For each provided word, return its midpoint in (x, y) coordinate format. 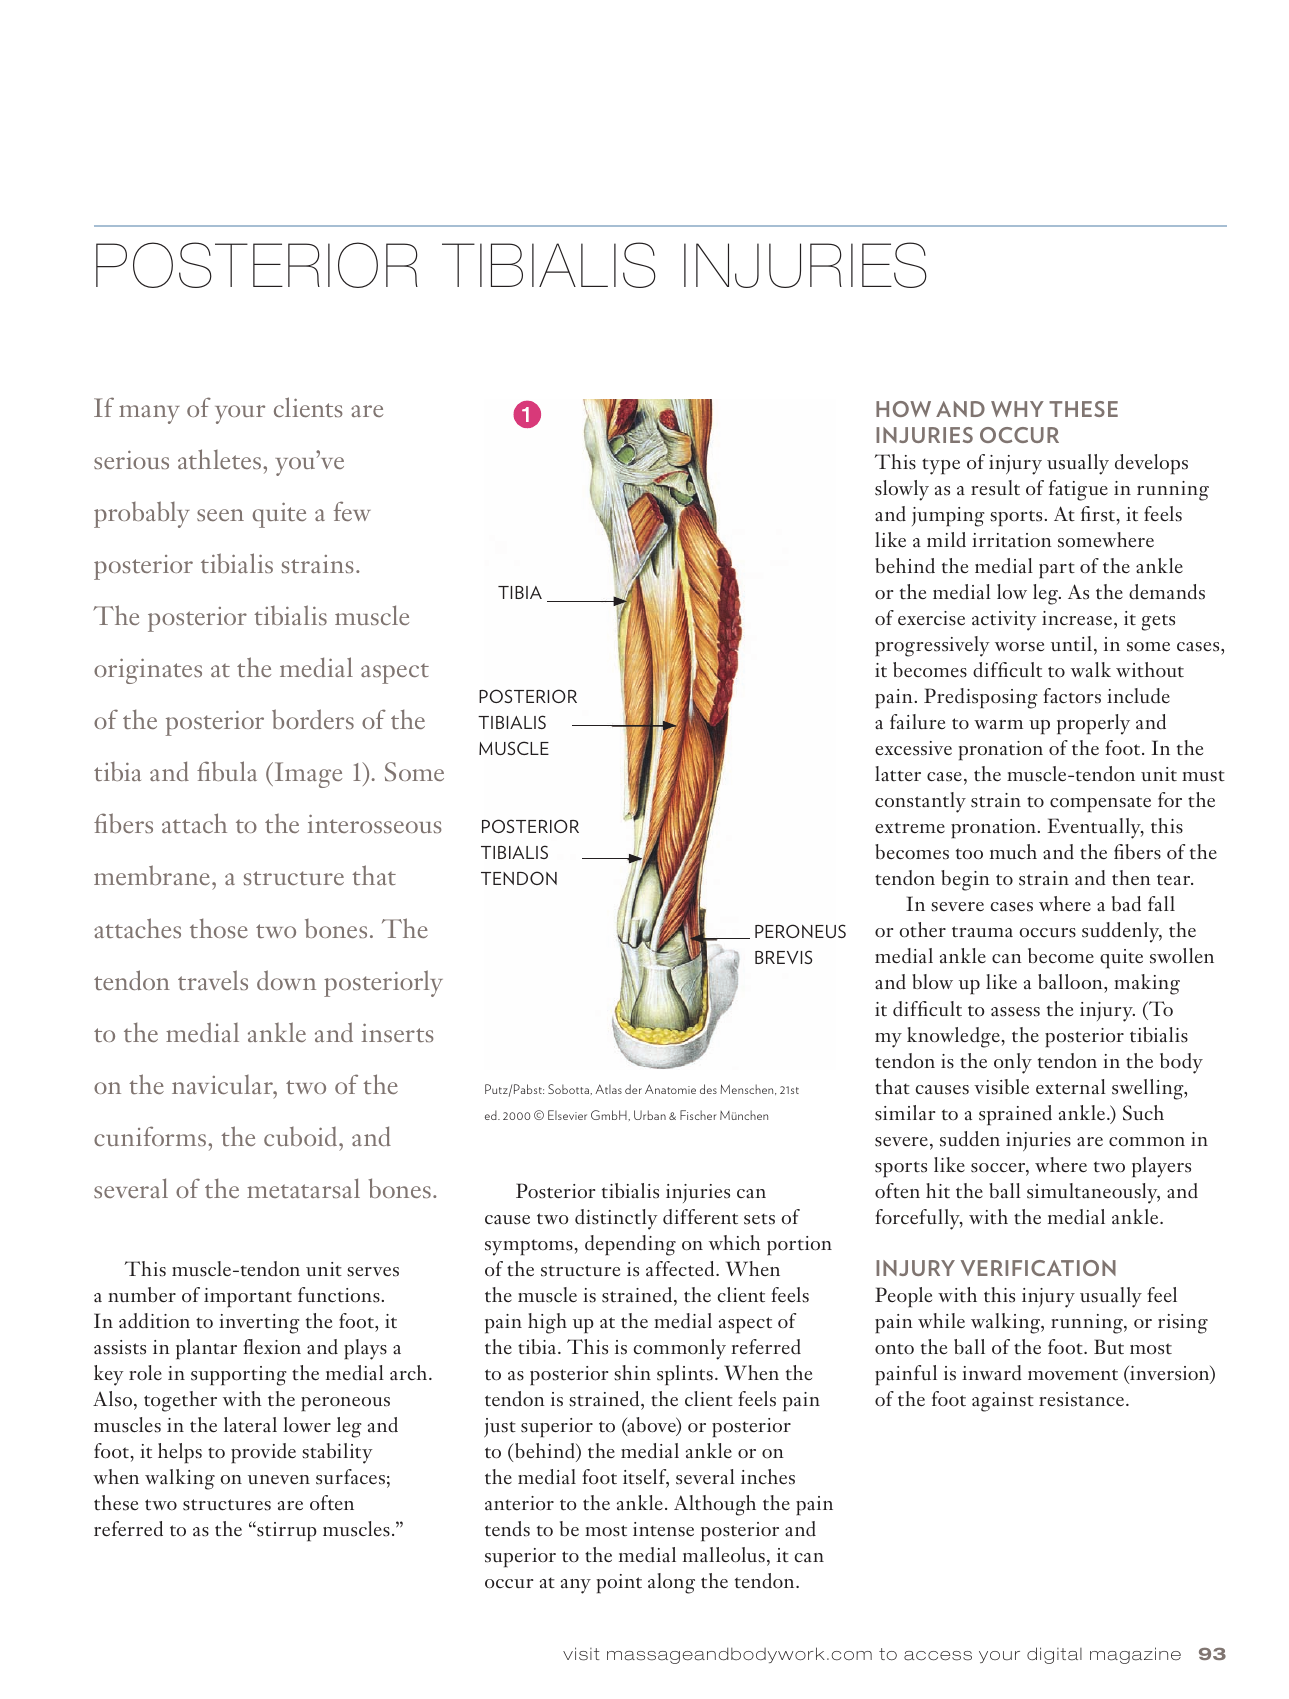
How (903, 409)
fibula (227, 771)
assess (1015, 1012)
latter (898, 774)
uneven (279, 1480)
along (671, 1583)
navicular (223, 1084)
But (1109, 1347)
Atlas (608, 1089)
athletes (219, 459)
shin (632, 1373)
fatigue (1078, 490)
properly (1093, 724)
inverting (259, 1324)
